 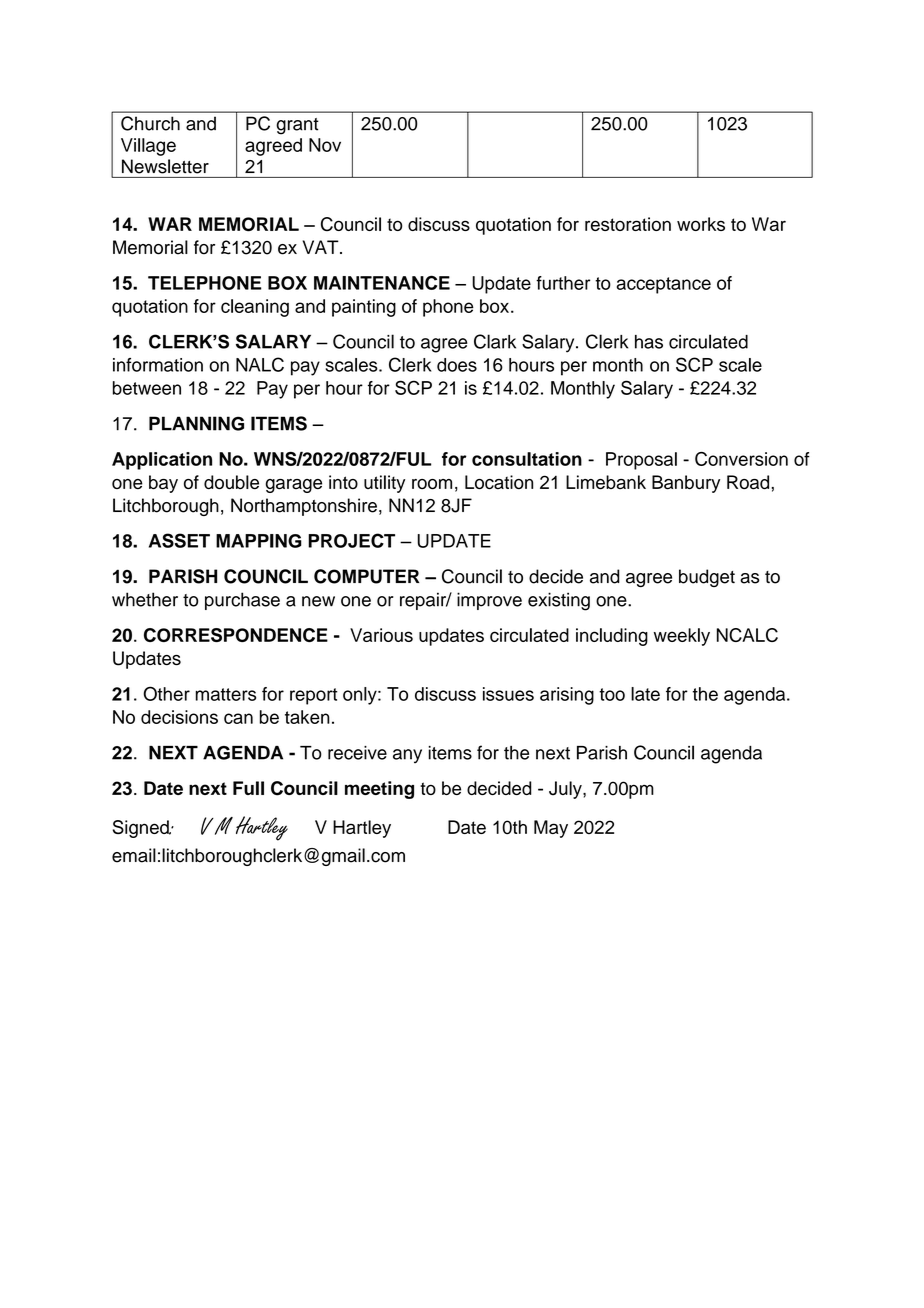 What do you see at coordinates (248, 788) in the page?
I see `Full` at bounding box center [248, 788].
